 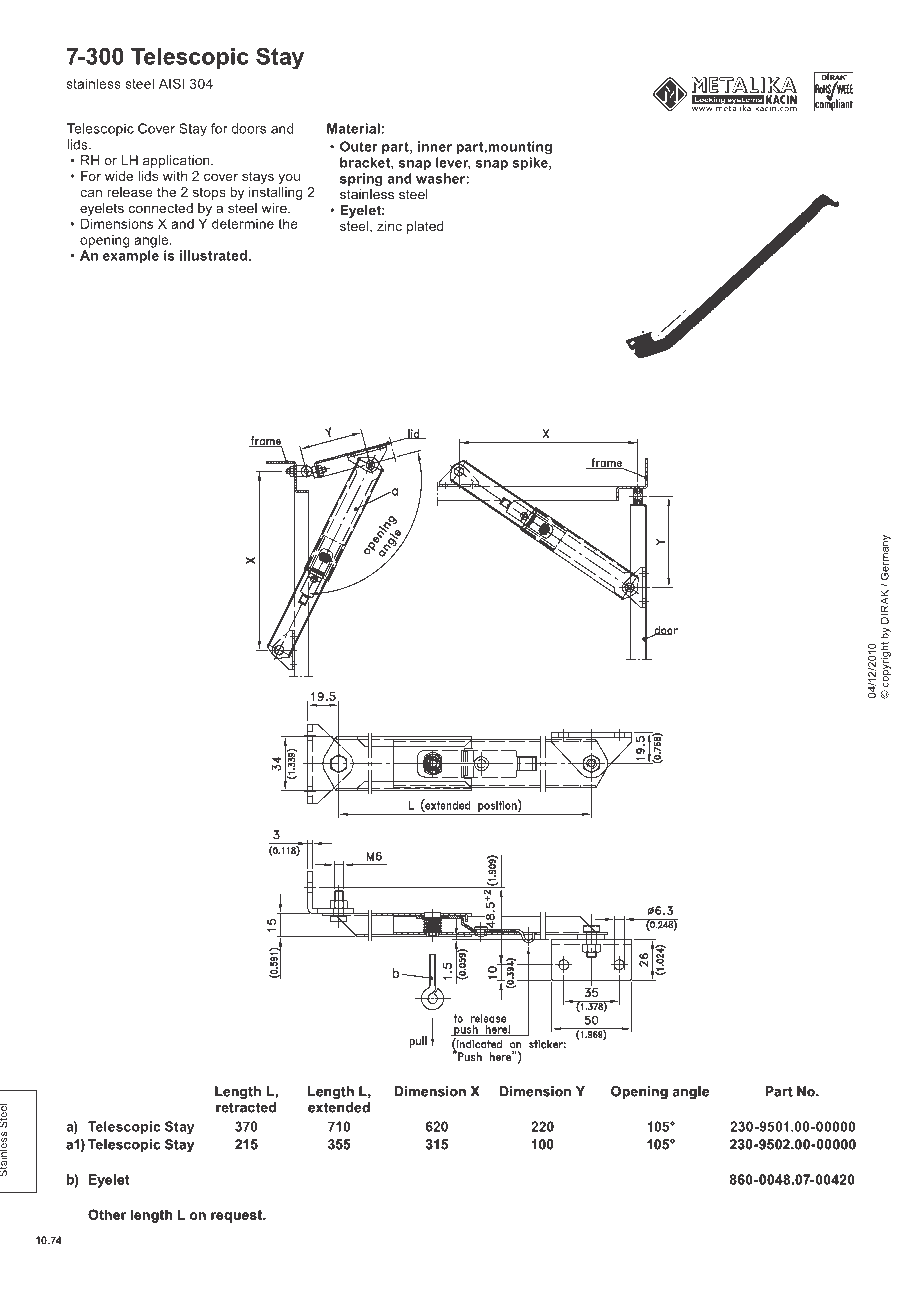 What do you see at coordinates (289, 178) in the screenshot?
I see `you` at bounding box center [289, 178].
